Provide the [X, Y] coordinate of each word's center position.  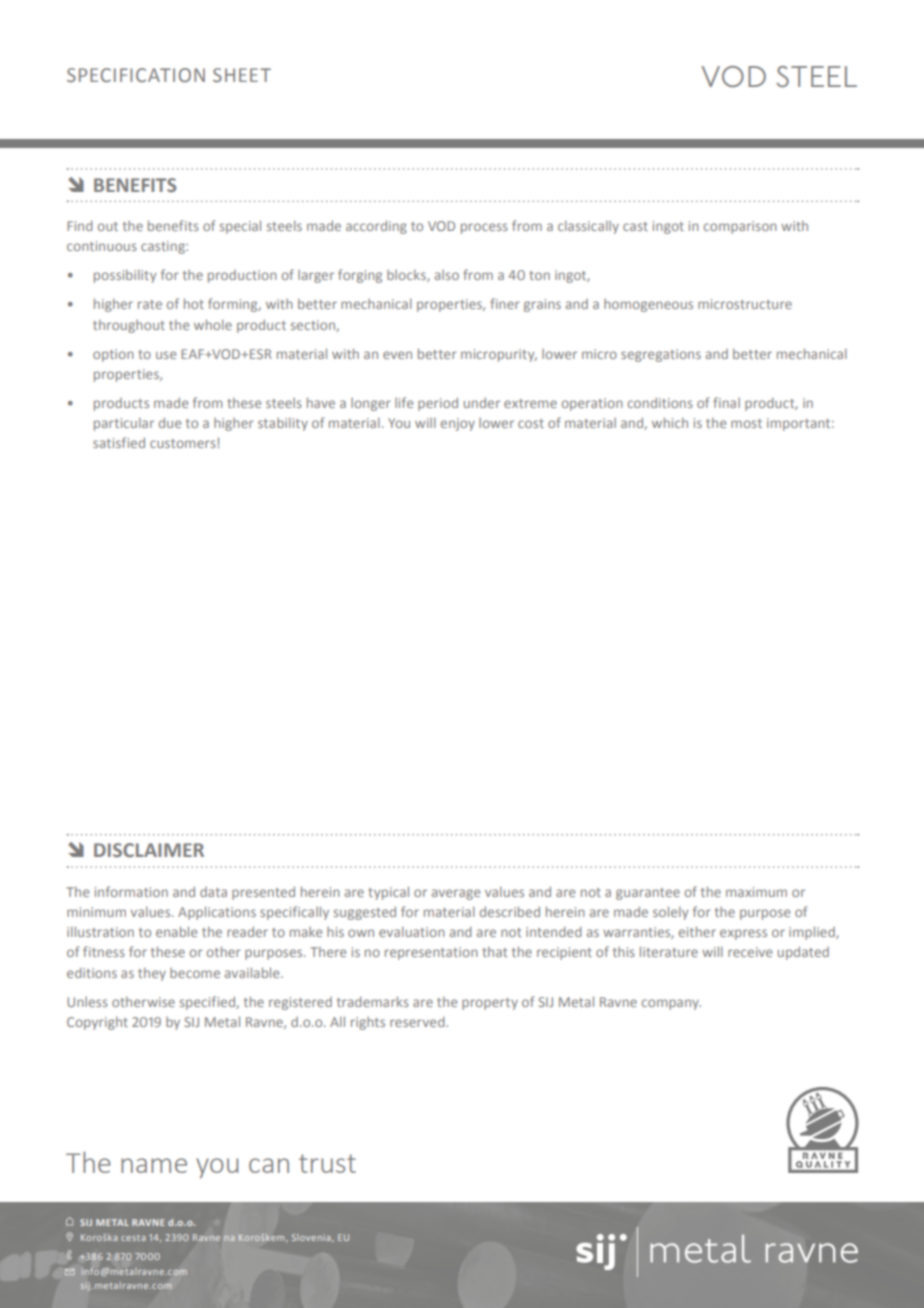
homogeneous [648, 305]
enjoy [458, 424]
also [447, 275]
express [743, 934]
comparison [740, 227]
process [484, 228]
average [456, 894]
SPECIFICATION [136, 75]
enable [176, 931]
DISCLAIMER [149, 850]
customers [183, 443]
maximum [756, 892]
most [746, 423]
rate [150, 304]
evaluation [412, 932]
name [154, 1165]
